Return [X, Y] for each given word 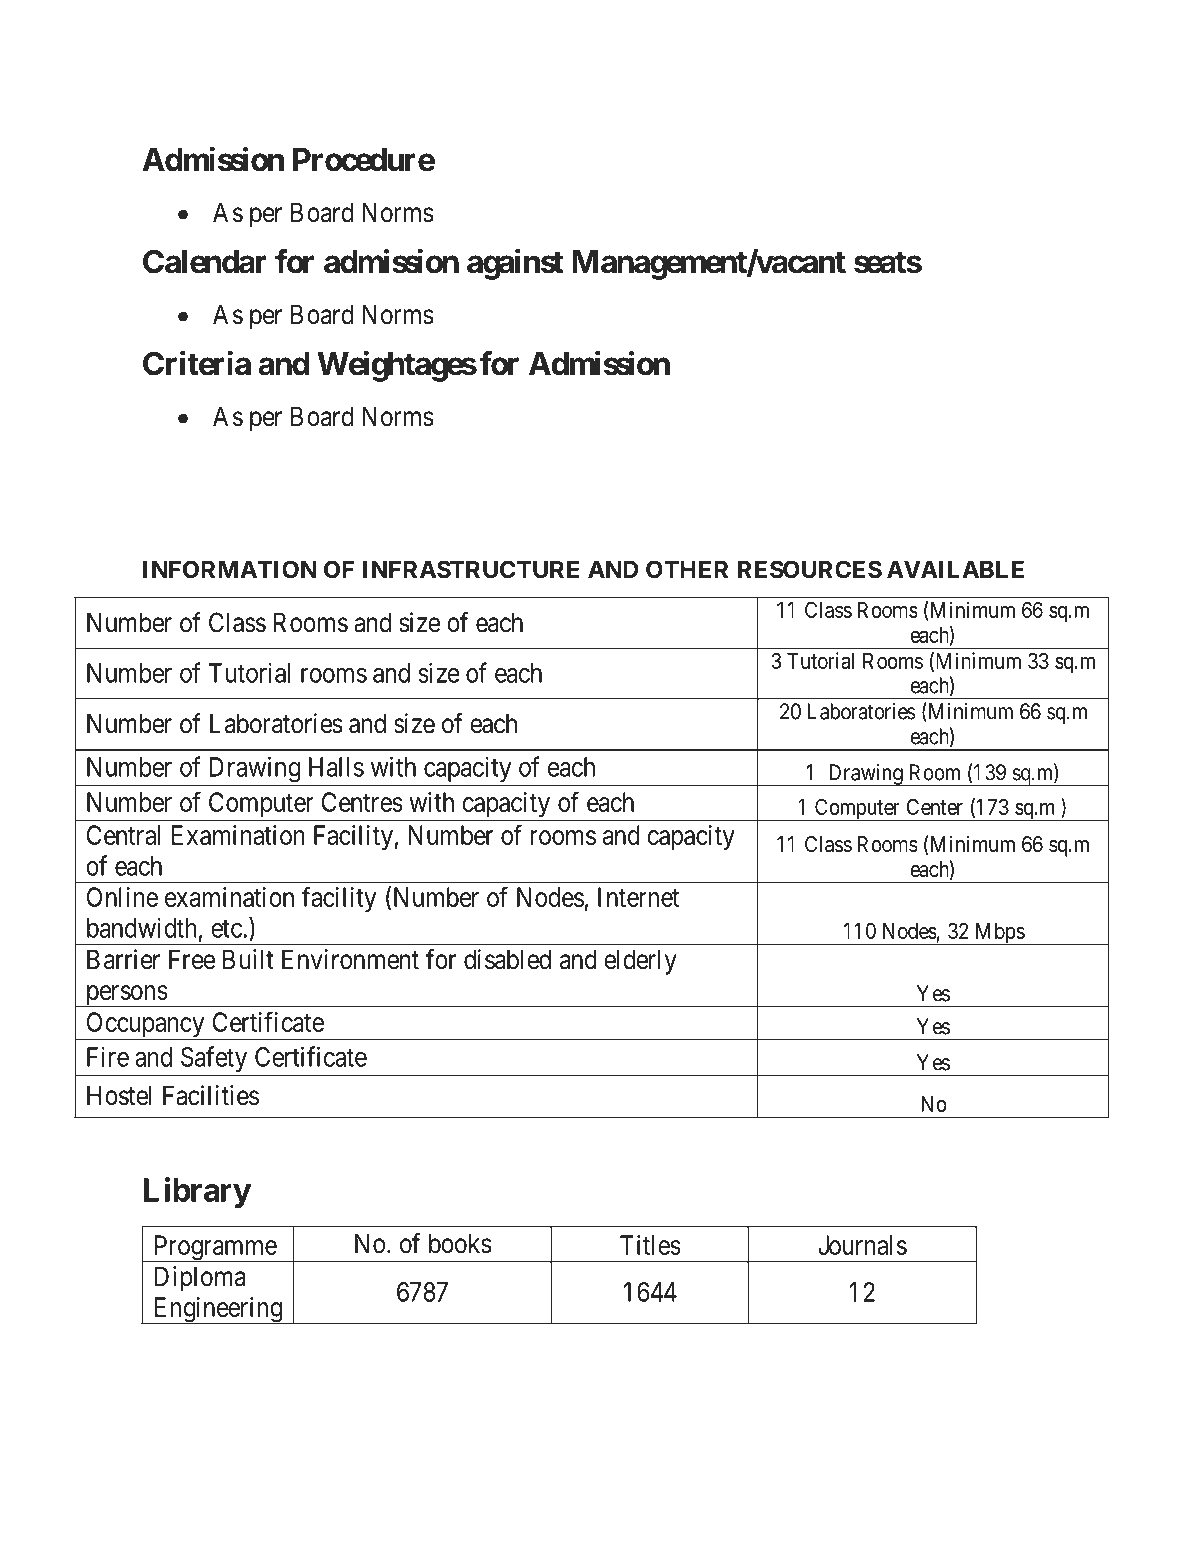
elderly [640, 962]
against [515, 264]
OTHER [687, 569]
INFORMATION [229, 569]
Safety [214, 1059]
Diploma [200, 1279]
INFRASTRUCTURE [471, 569]
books [460, 1243]
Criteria [197, 363]
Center [935, 806]
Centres [362, 802]
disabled [507, 959]
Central [123, 835]
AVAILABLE [955, 569]
